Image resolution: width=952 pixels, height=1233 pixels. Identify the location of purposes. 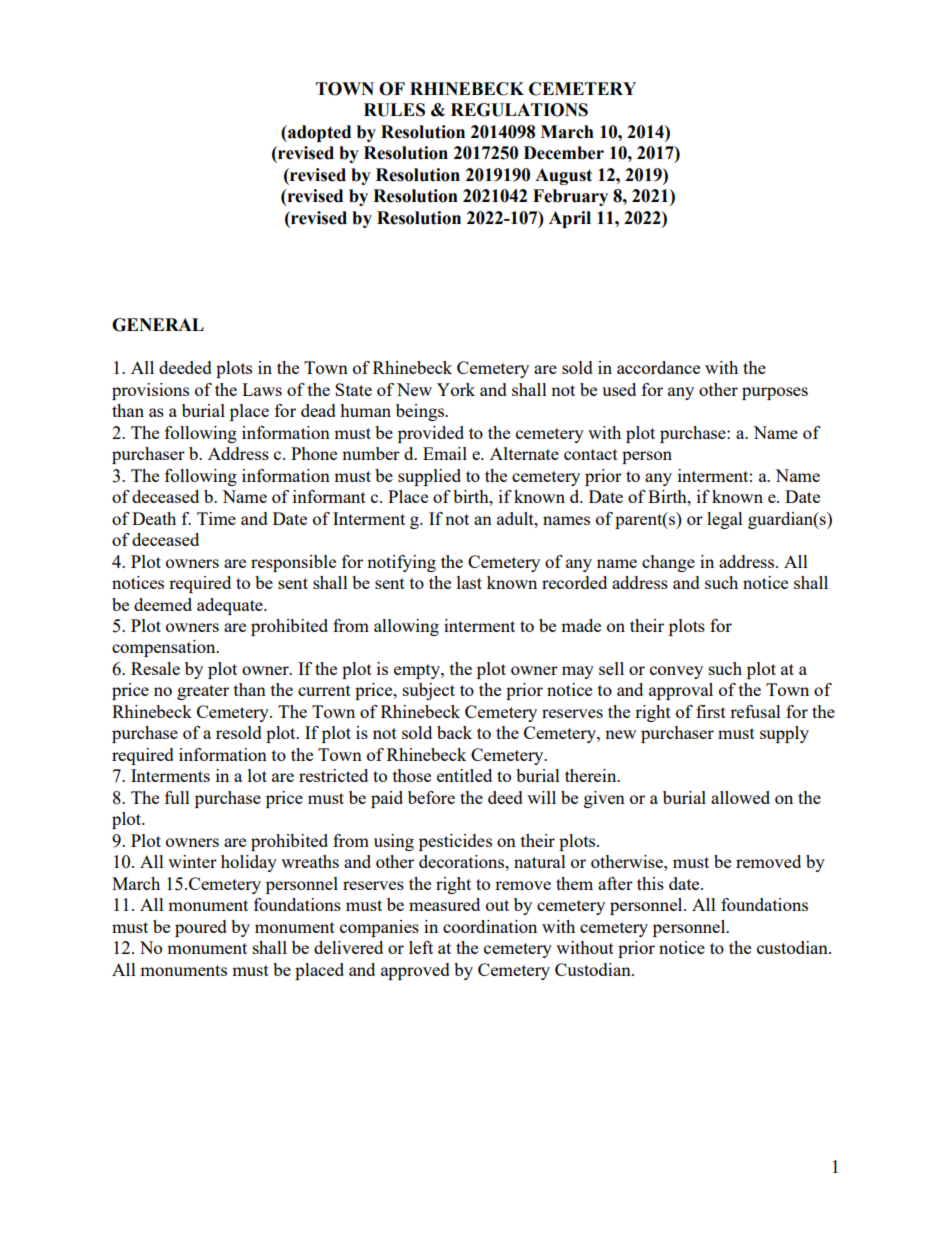
(775, 393).
